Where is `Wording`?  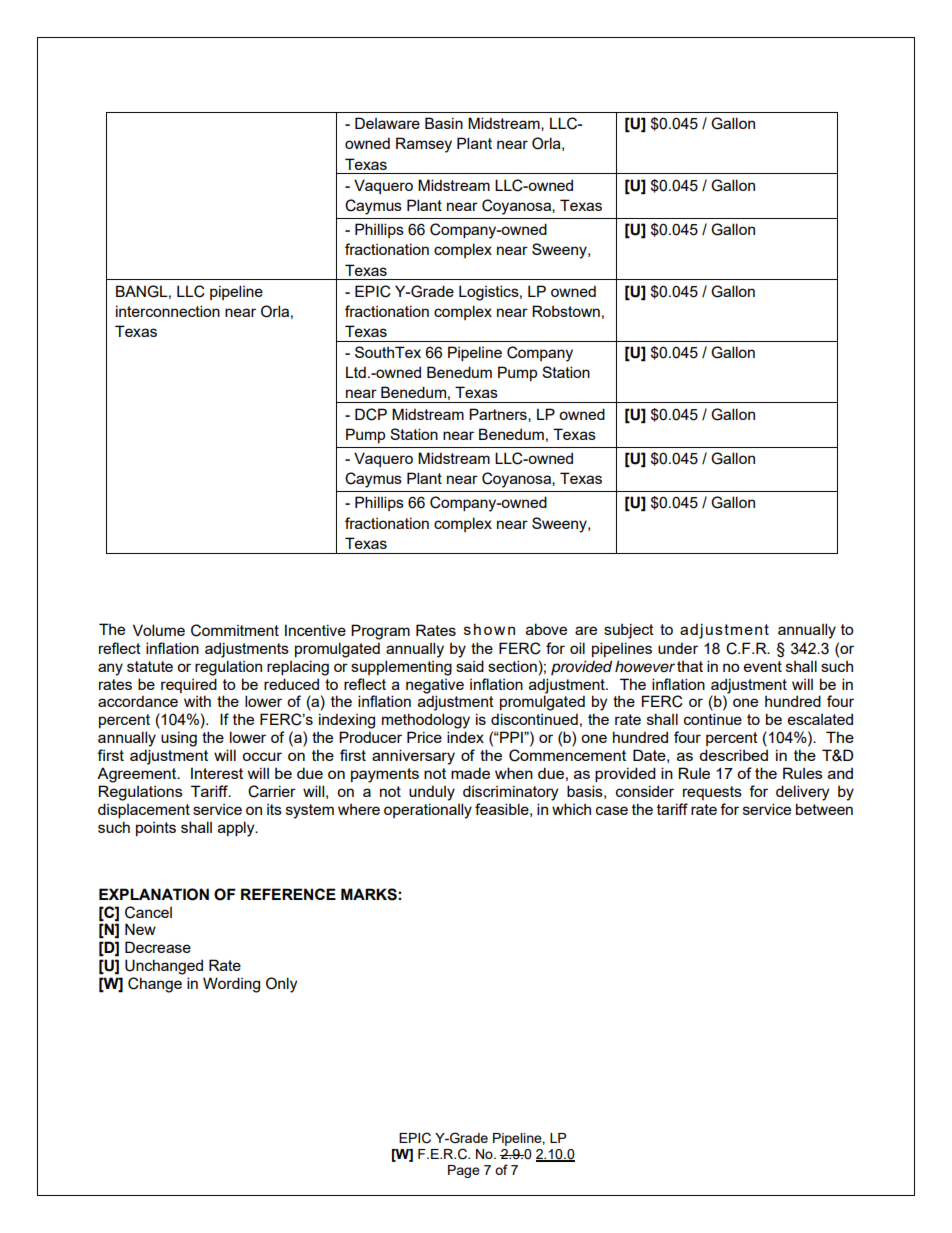 Wording is located at coordinates (231, 985).
